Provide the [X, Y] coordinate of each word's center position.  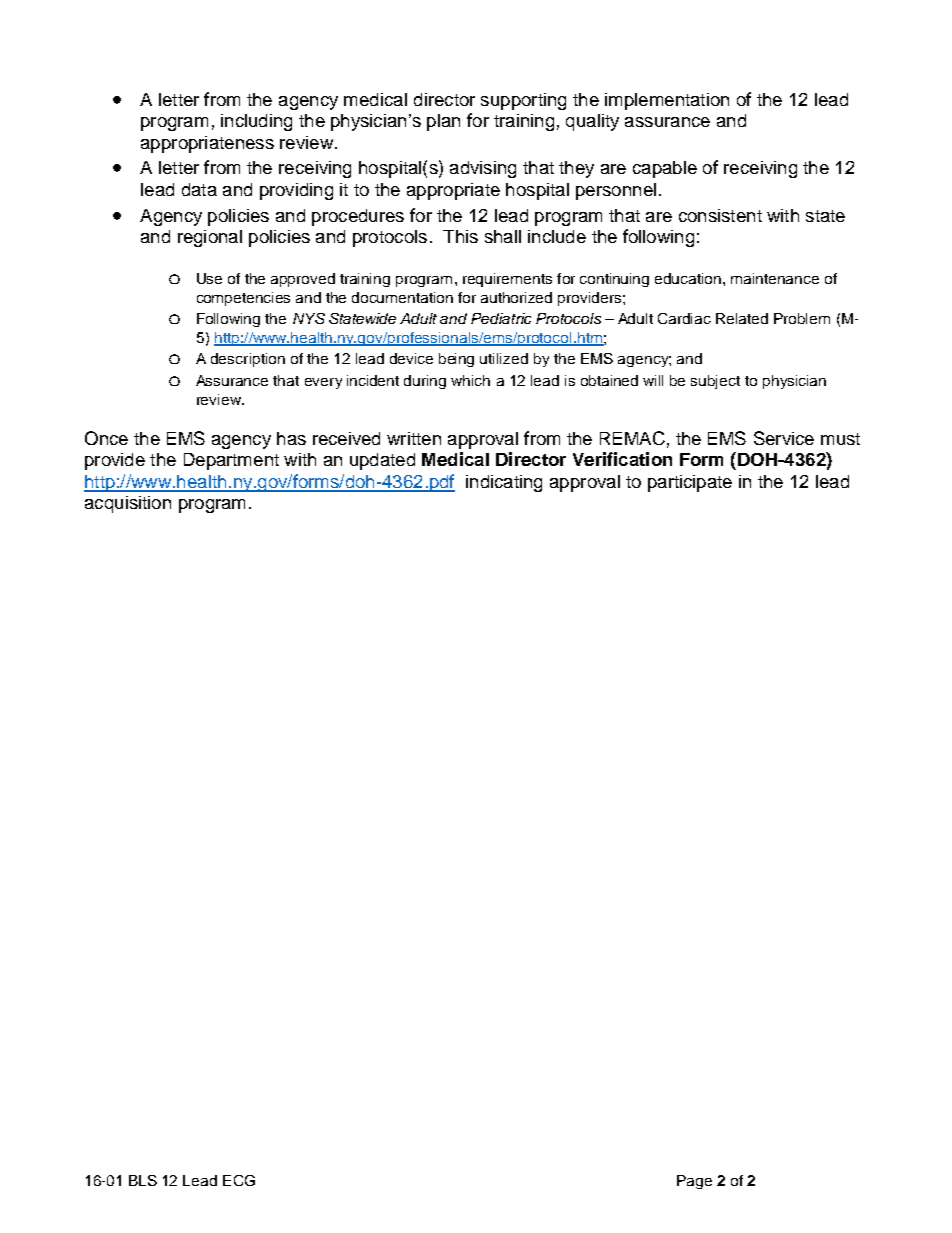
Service [784, 438]
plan [443, 122]
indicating [504, 483]
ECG [239, 1180]
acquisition [128, 504]
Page [694, 1182]
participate [690, 483]
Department [231, 461]
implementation [667, 101]
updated [382, 461]
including [256, 122]
